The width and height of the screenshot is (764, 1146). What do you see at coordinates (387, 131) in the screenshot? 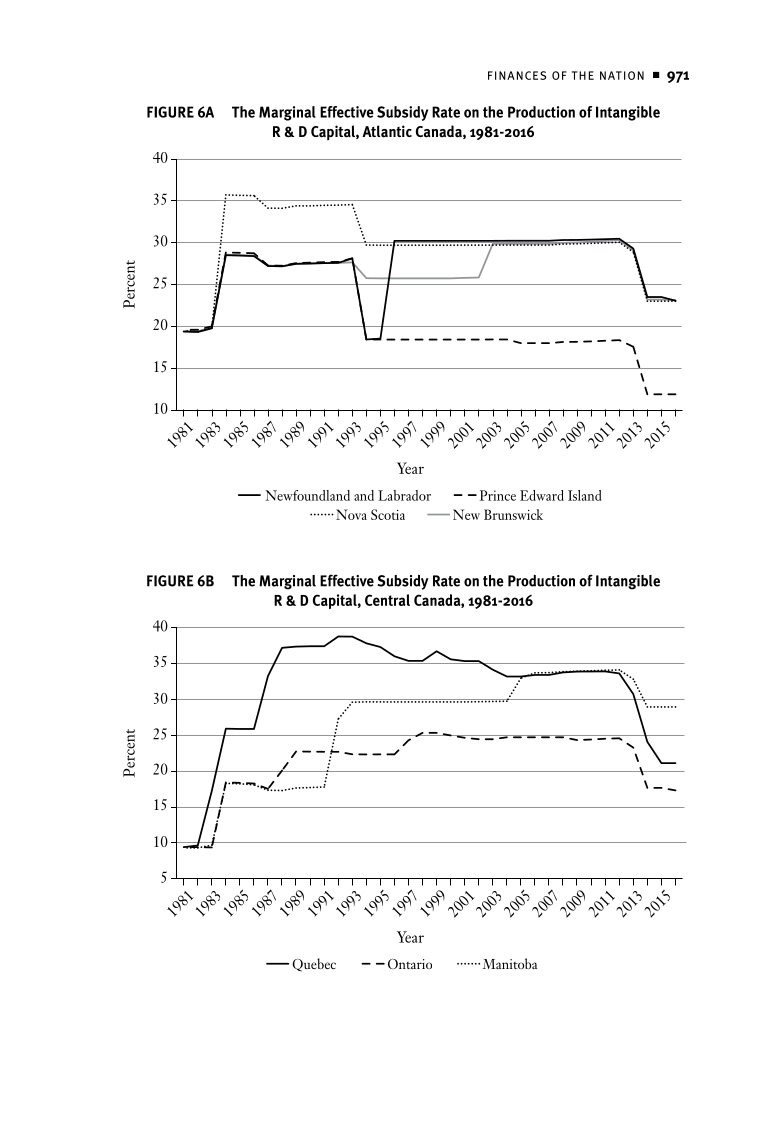
I see `Atlantic` at bounding box center [387, 131].
